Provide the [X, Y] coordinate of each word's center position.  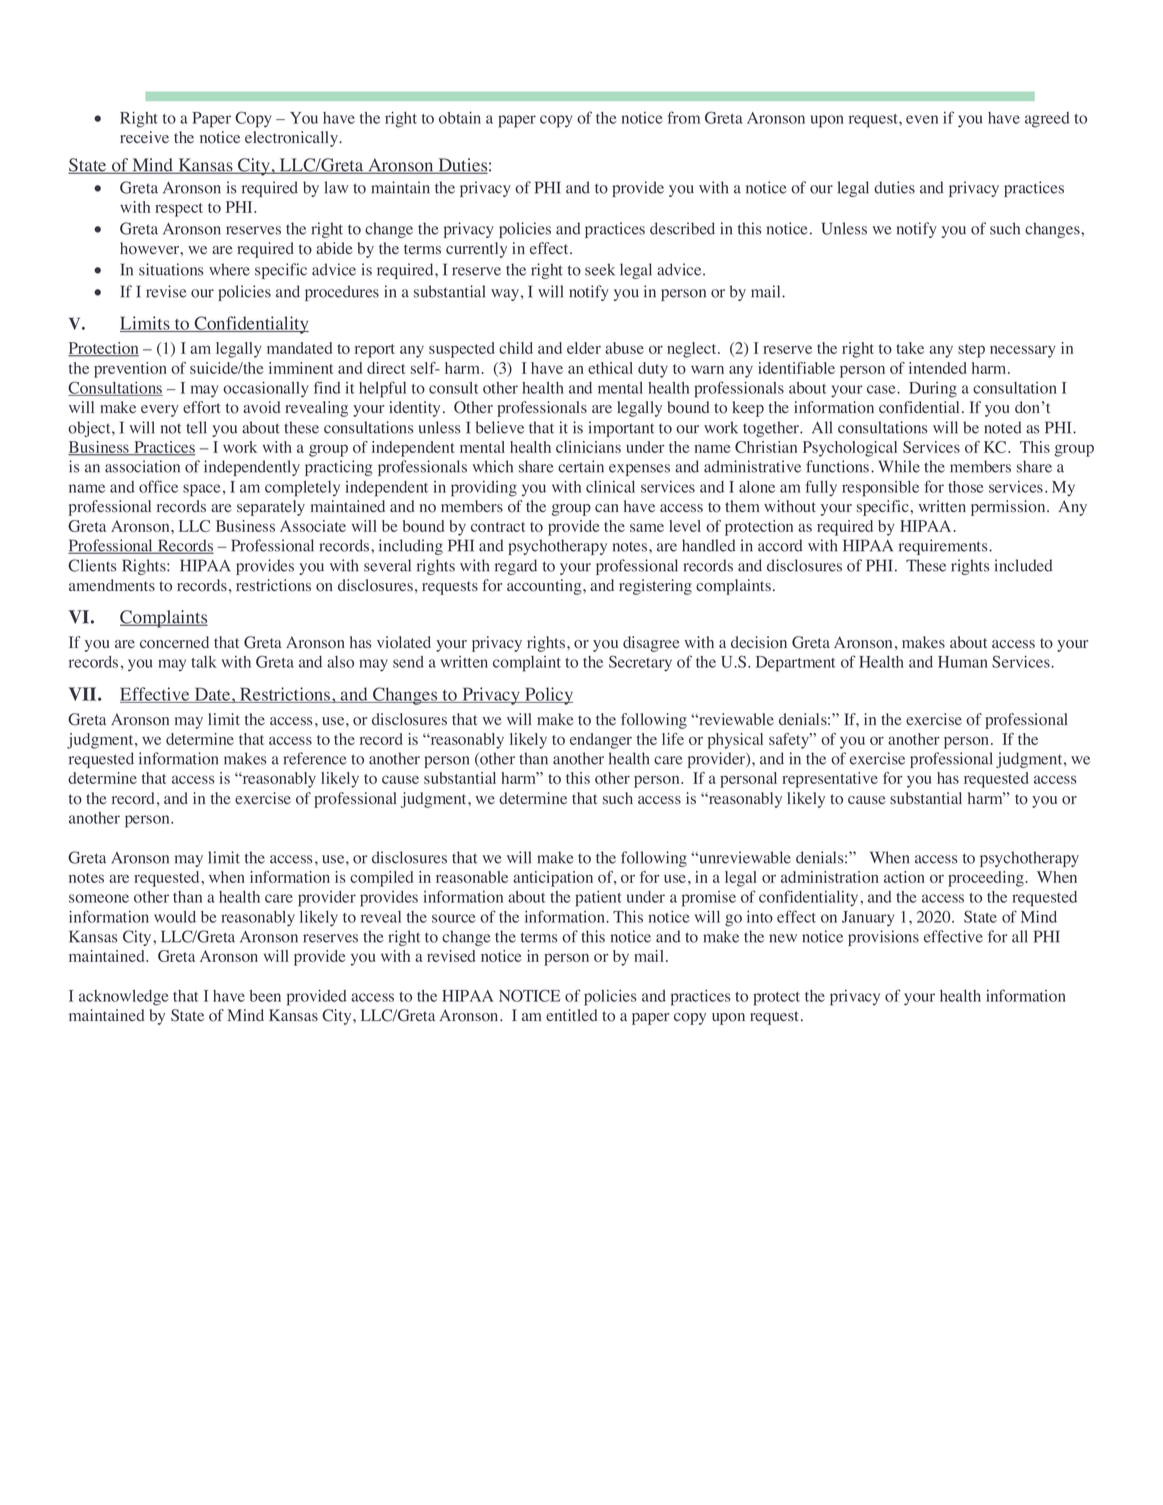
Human [963, 662]
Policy [548, 696]
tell [196, 427]
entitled [571, 1015]
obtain [460, 117]
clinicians [588, 447]
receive [144, 137]
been [265, 996]
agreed [1047, 120]
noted [1003, 427]
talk [204, 662]
